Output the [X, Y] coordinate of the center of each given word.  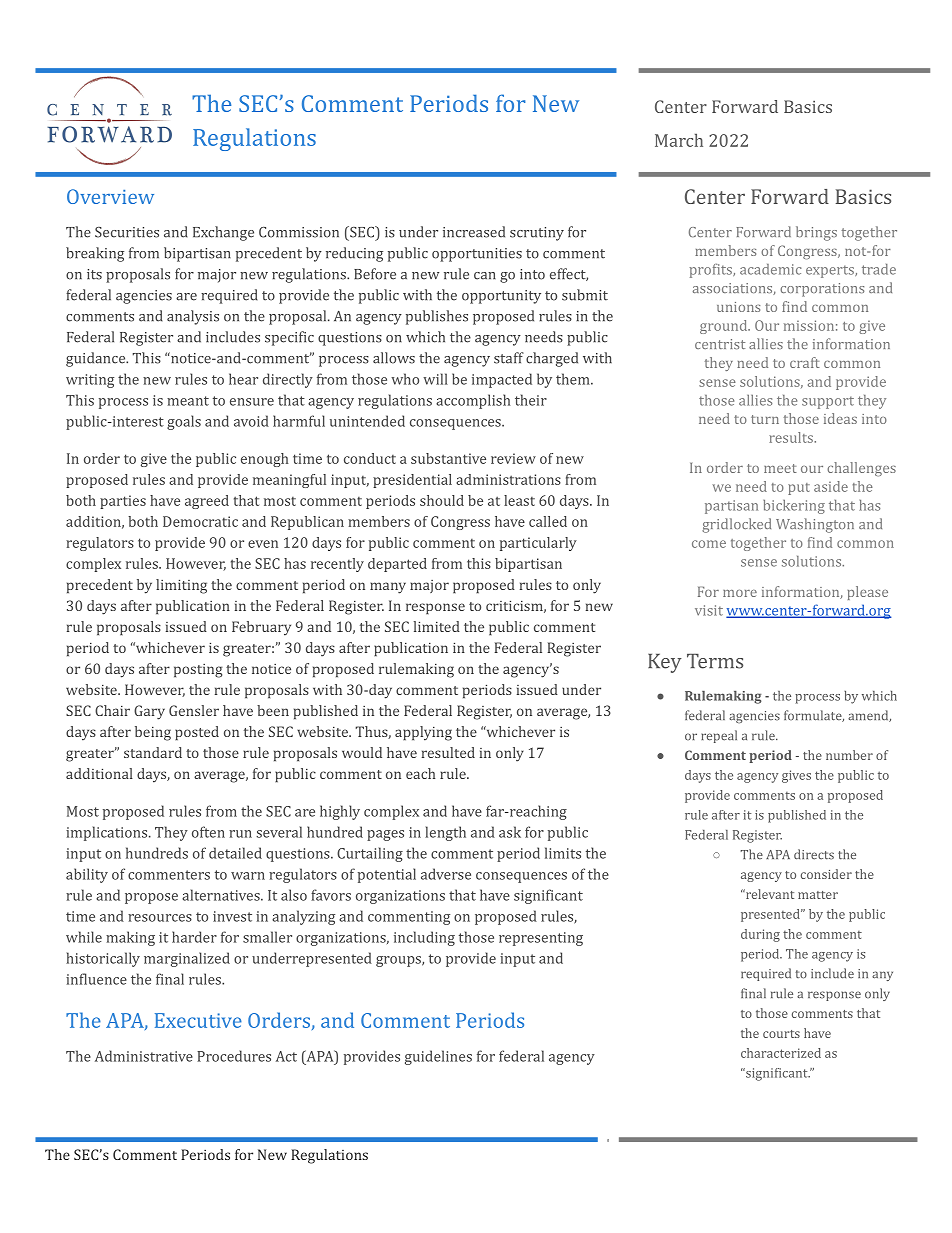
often [208, 832]
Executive [198, 1020]
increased [474, 232]
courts [781, 1034]
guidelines [438, 1057]
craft [805, 362]
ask [510, 832]
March [679, 140]
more [740, 593]
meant [188, 401]
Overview [110, 196]
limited [437, 626]
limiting [181, 586]
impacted [502, 380]
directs [814, 854]
